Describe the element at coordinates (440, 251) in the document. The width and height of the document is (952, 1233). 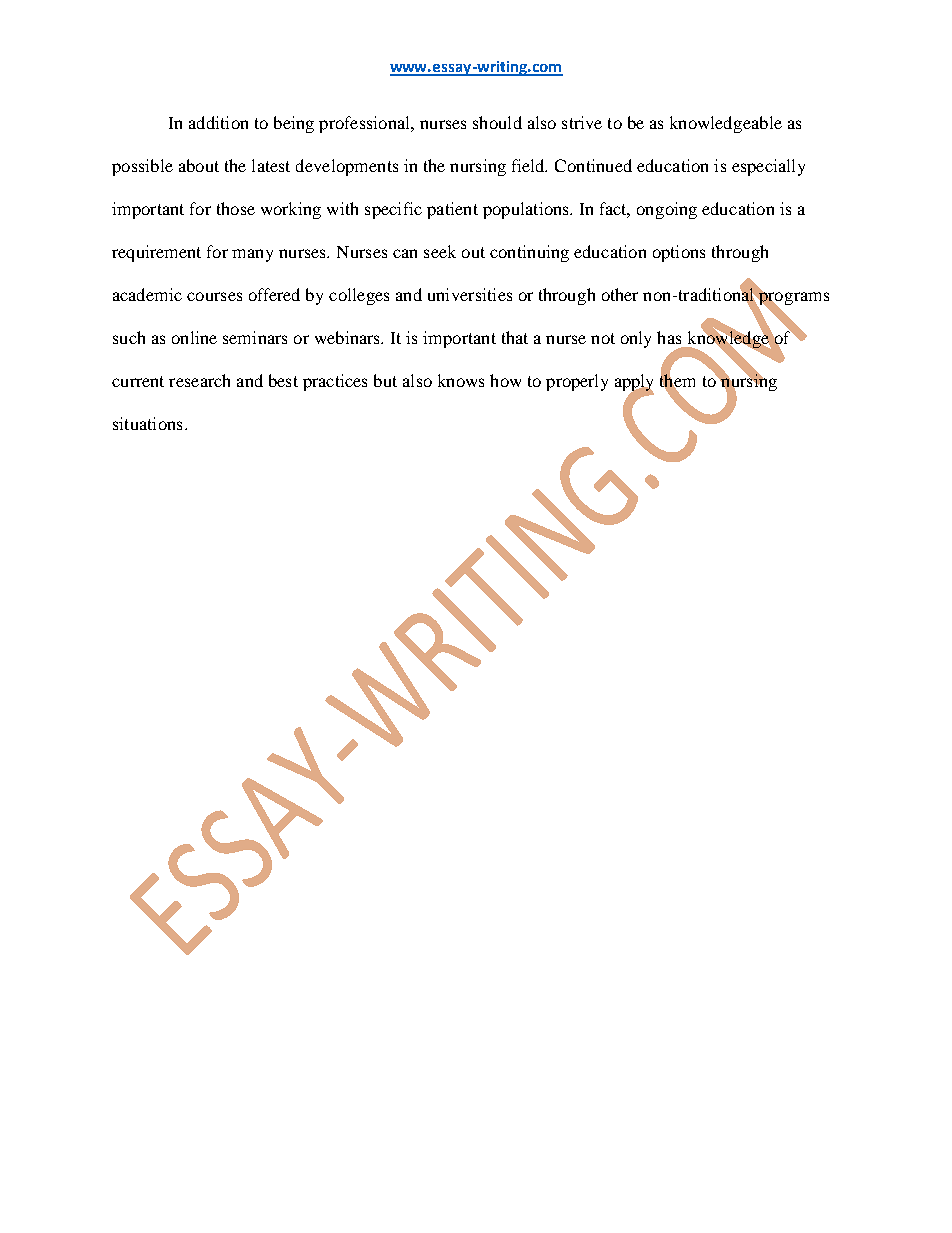
I see `seek` at that location.
